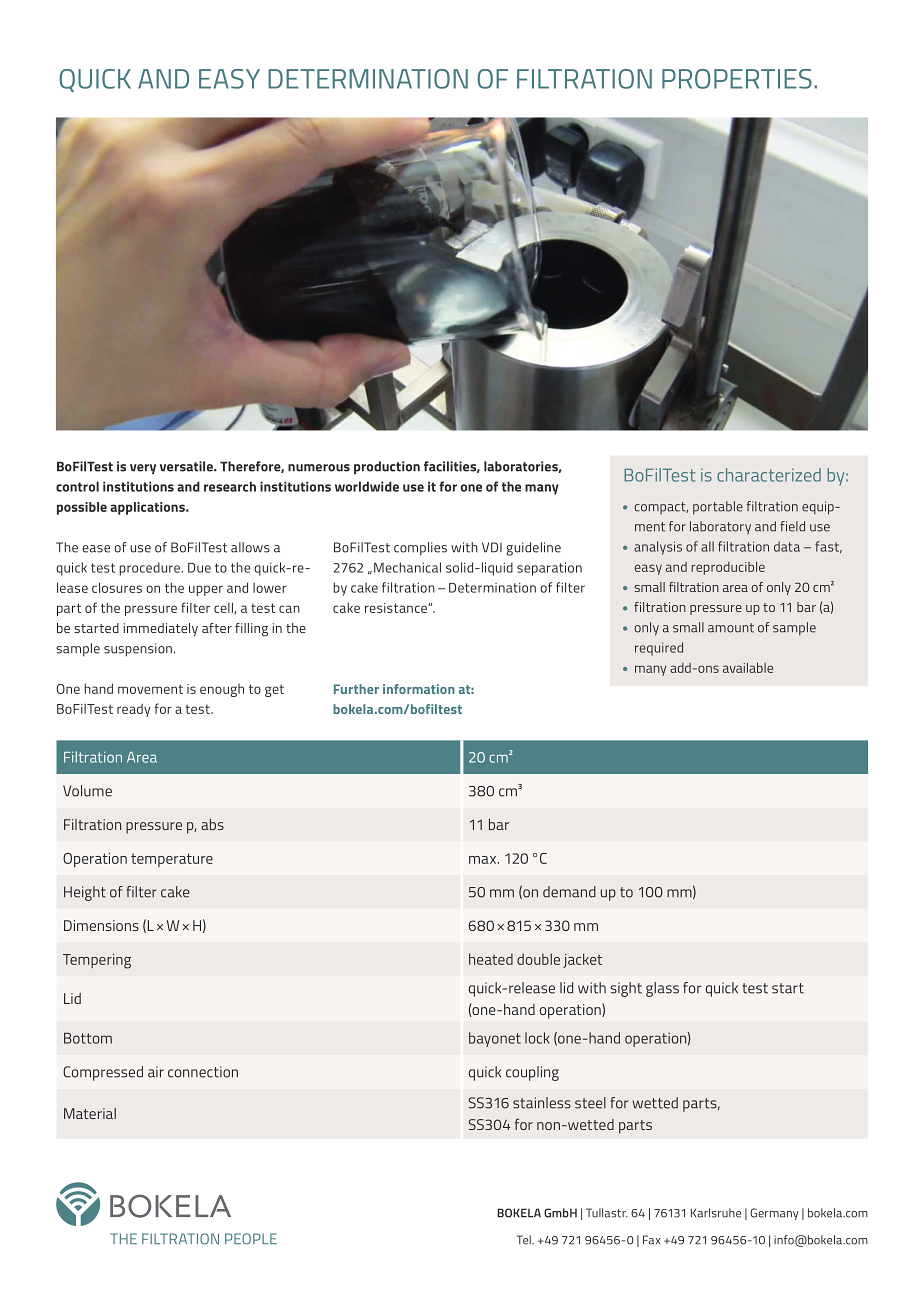 This page has height=1308, width=924. Describe the element at coordinates (769, 475) in the page. I see `characterized` at that location.
